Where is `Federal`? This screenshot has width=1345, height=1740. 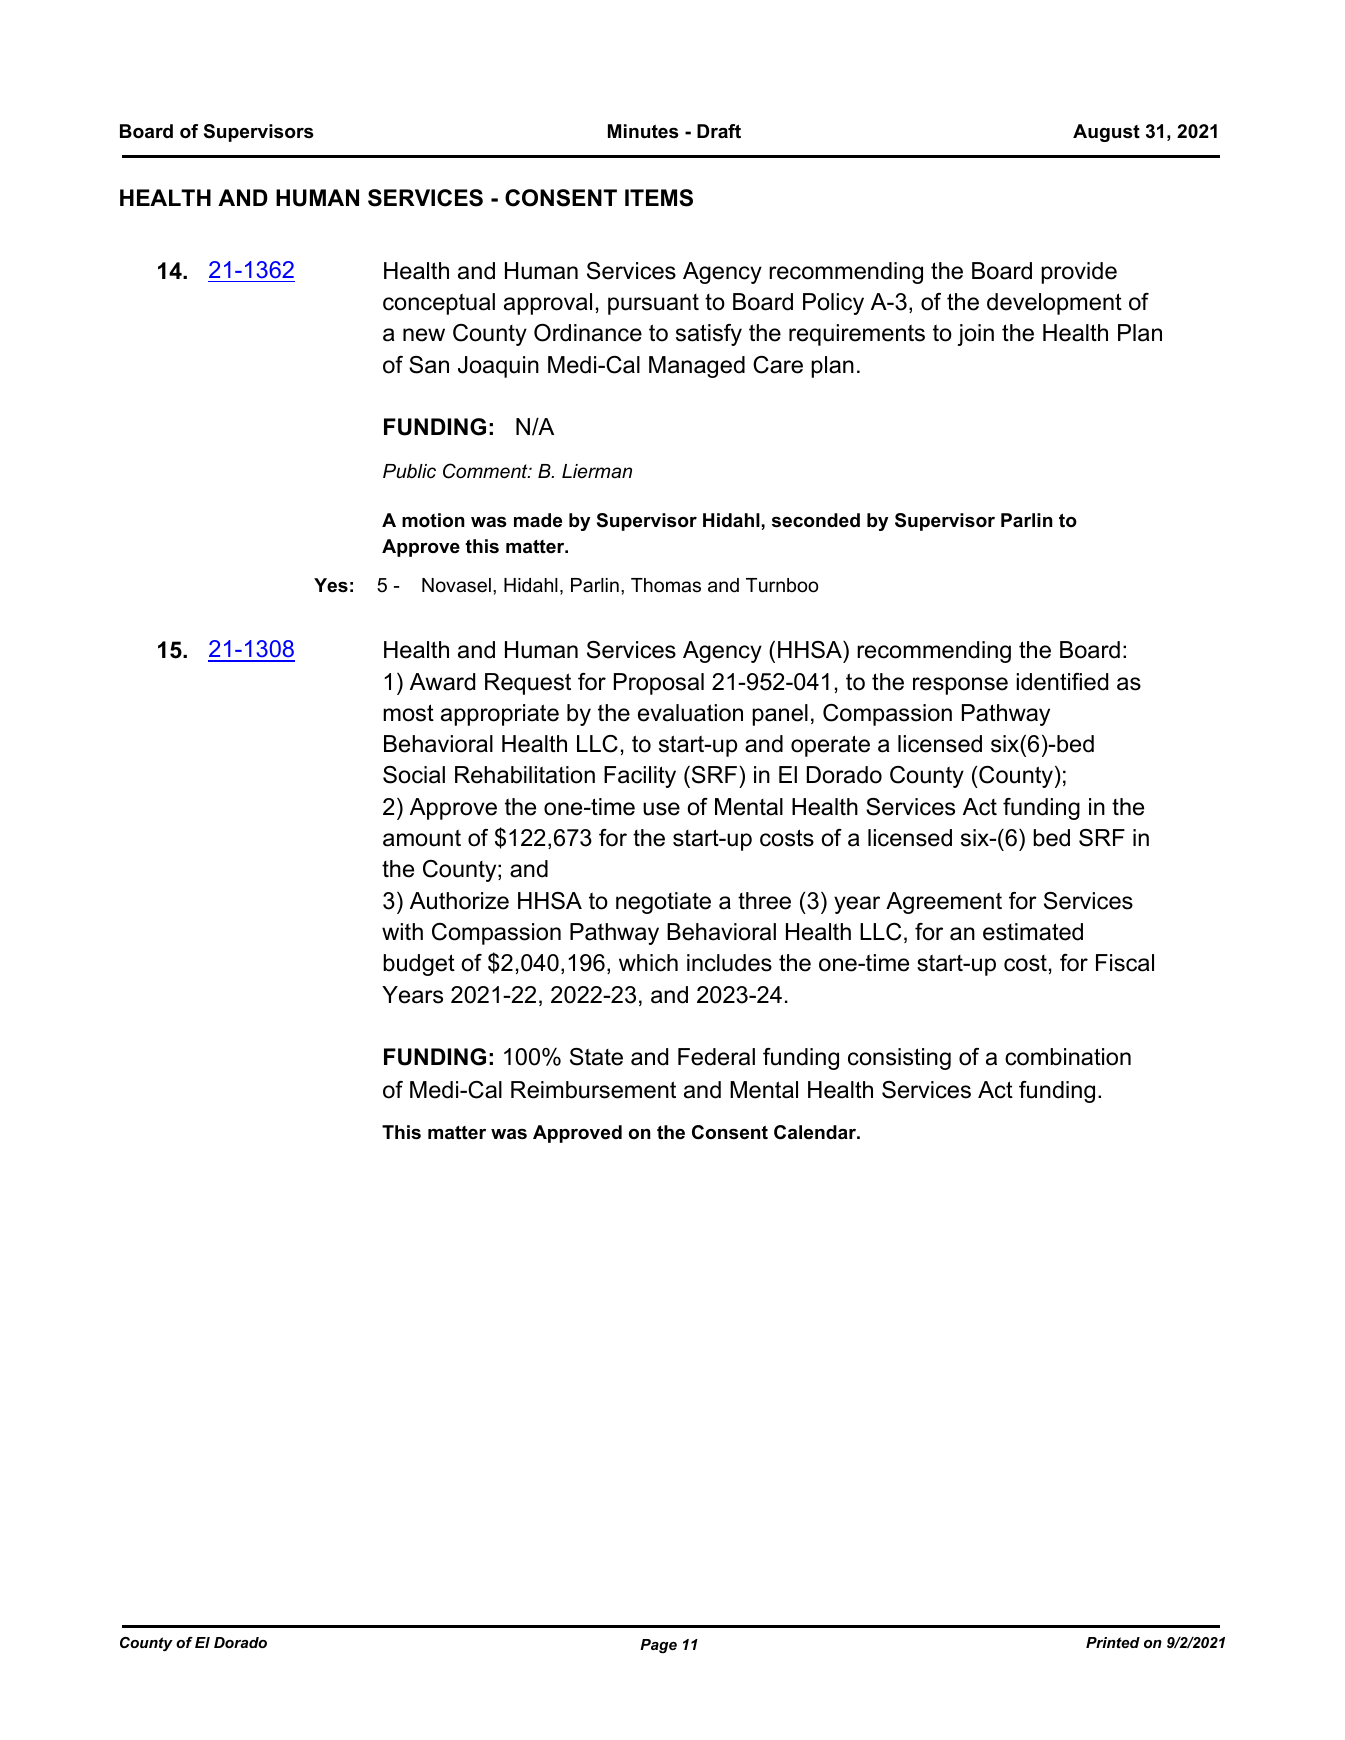 Federal is located at coordinates (716, 1057).
